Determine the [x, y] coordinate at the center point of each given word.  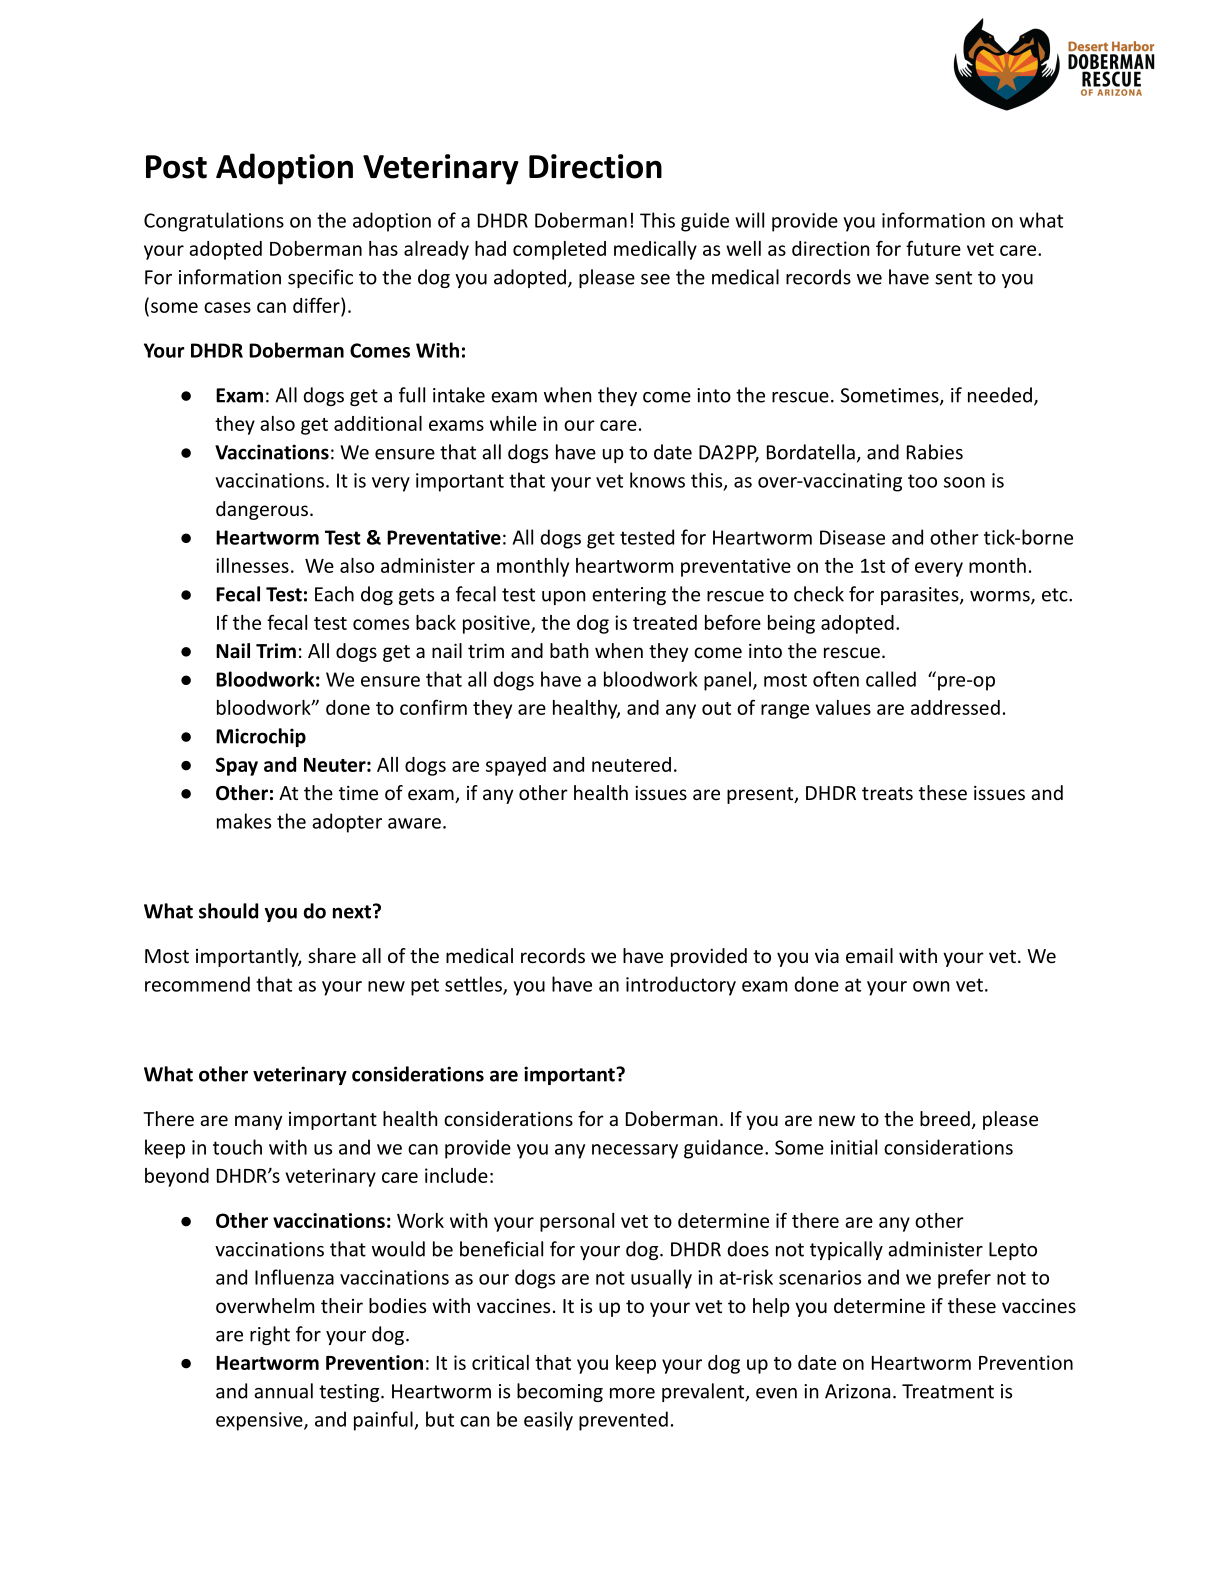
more [632, 1393]
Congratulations [214, 222]
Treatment [948, 1391]
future [933, 248]
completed [559, 250]
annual [283, 1391]
